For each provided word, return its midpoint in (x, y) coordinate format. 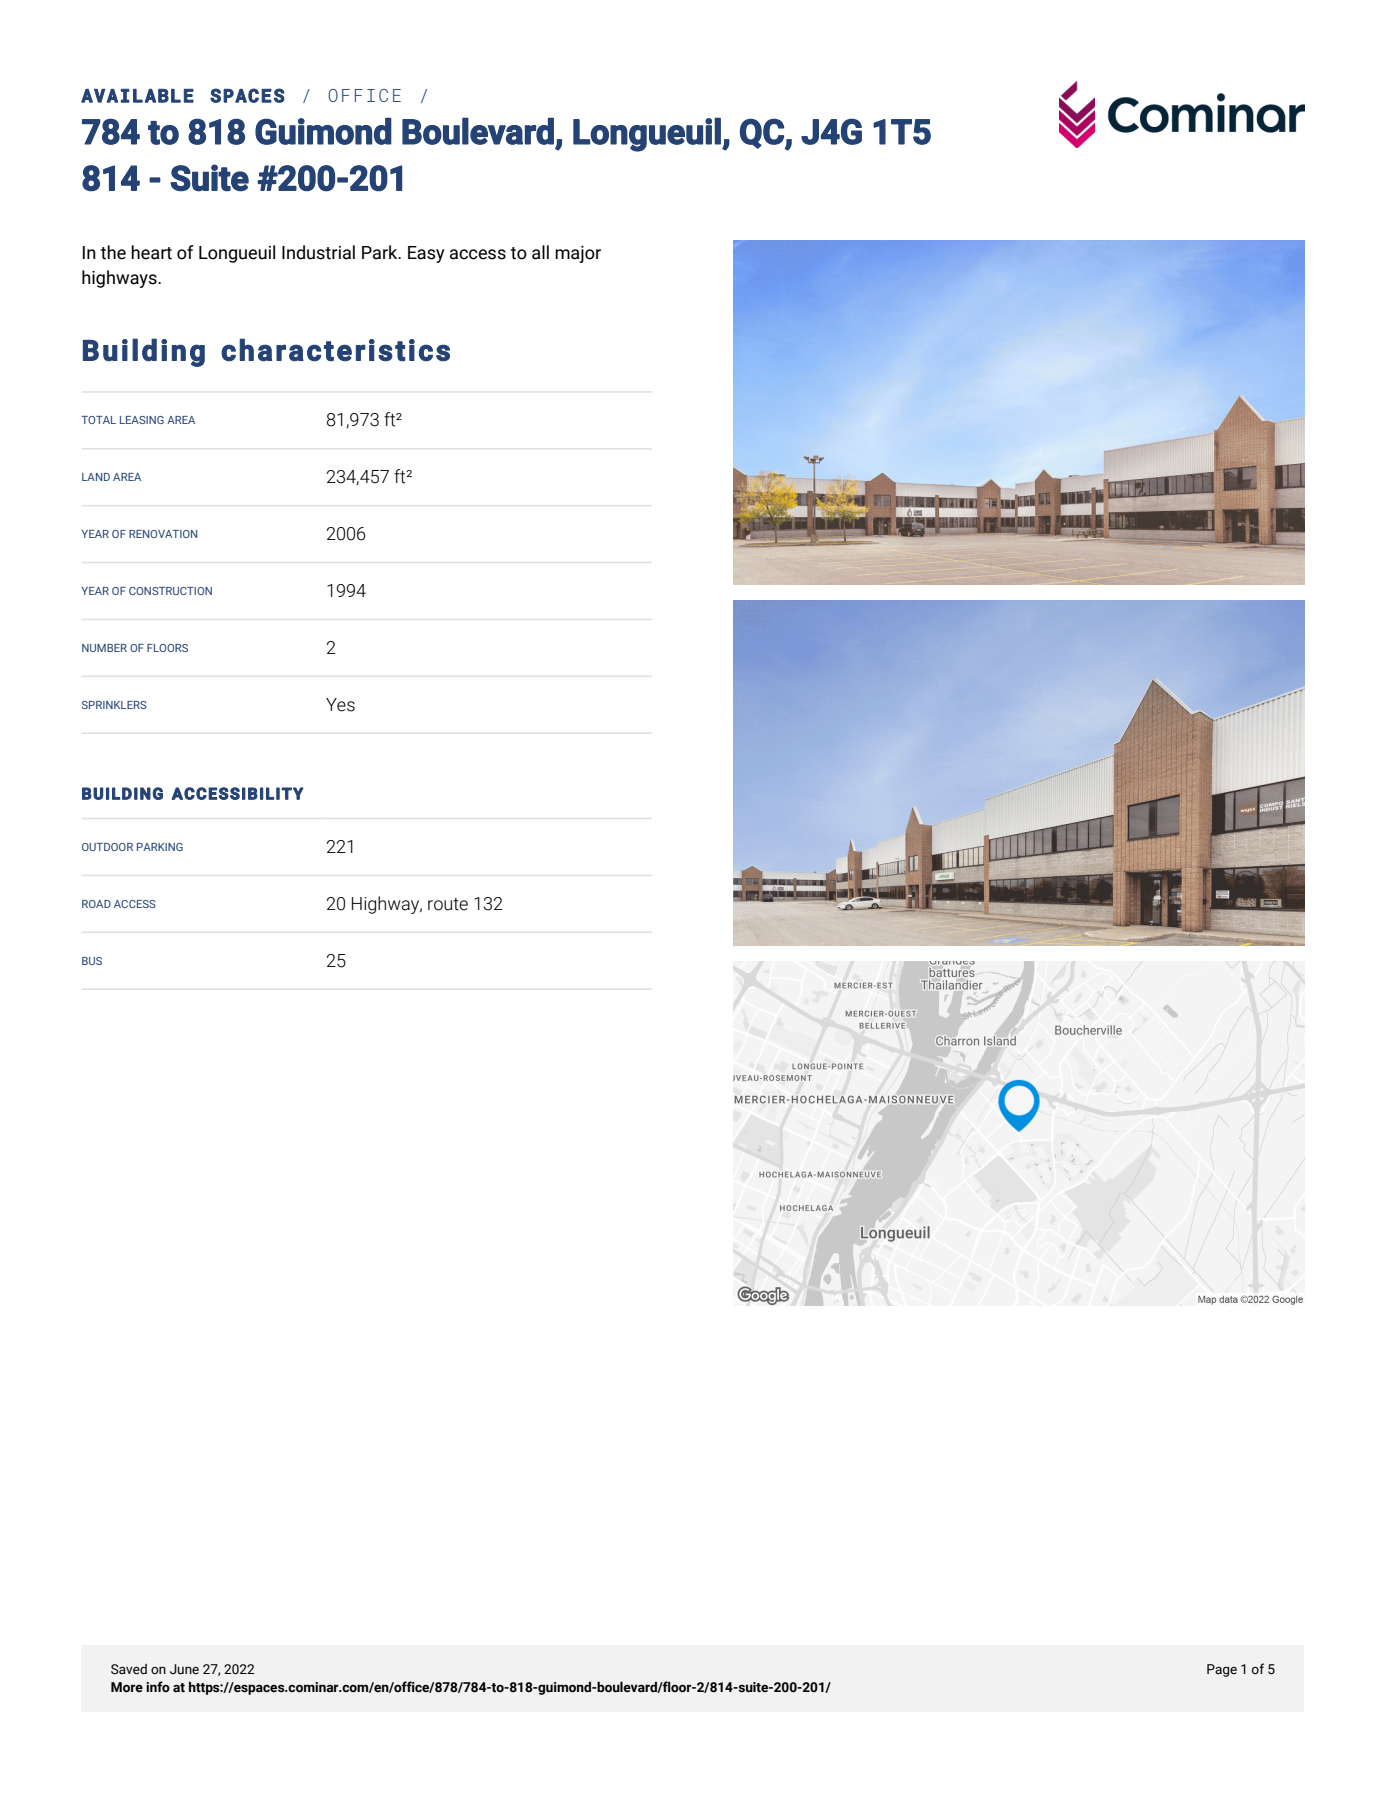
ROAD (96, 904)
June (184, 1669)
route (448, 904)
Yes (340, 705)
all (540, 252)
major (578, 254)
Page (1222, 1670)
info (158, 1687)
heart (151, 252)
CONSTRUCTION (170, 591)
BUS (92, 961)
